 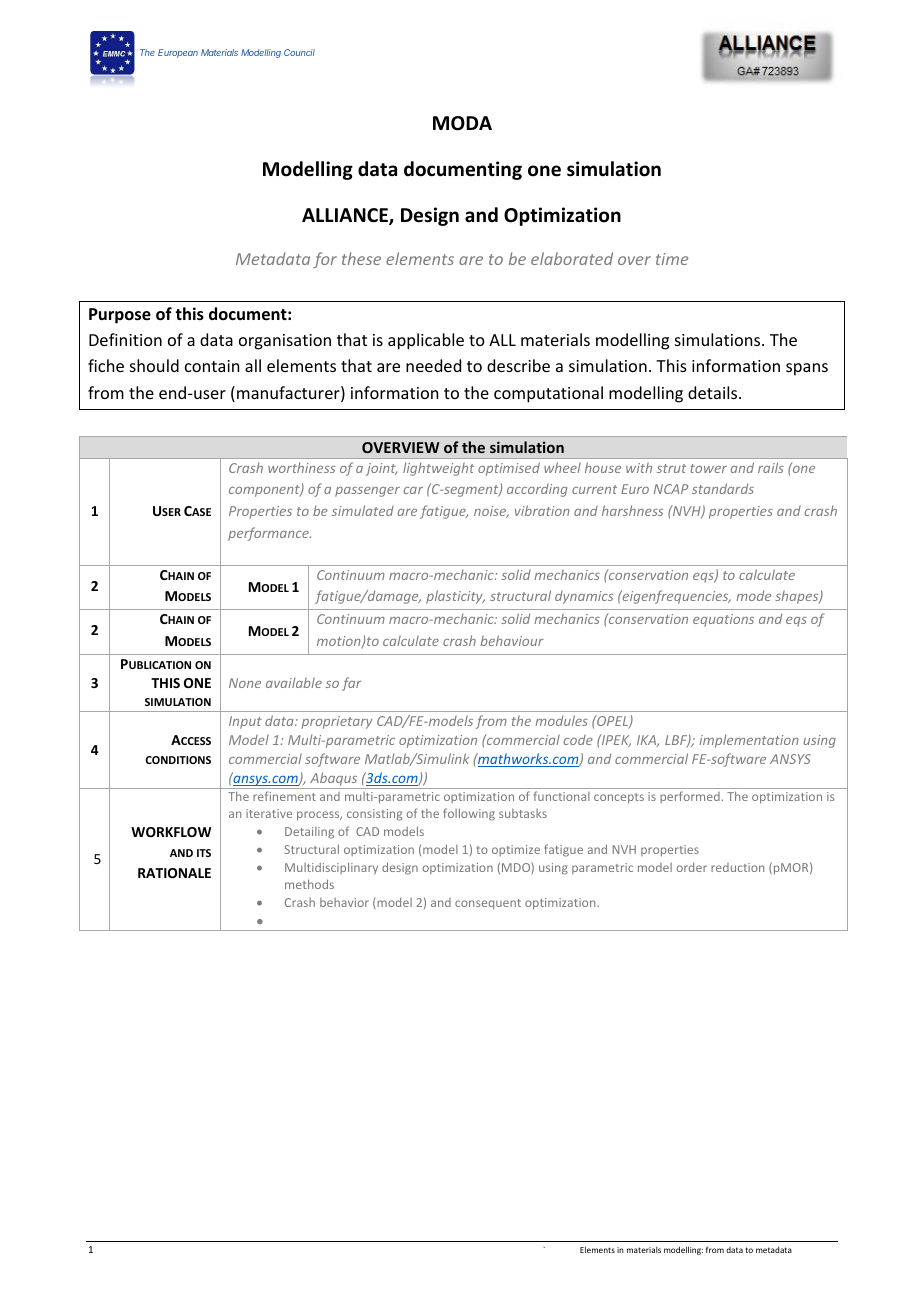 What do you see at coordinates (361, 258) in the screenshot?
I see `these` at bounding box center [361, 258].
